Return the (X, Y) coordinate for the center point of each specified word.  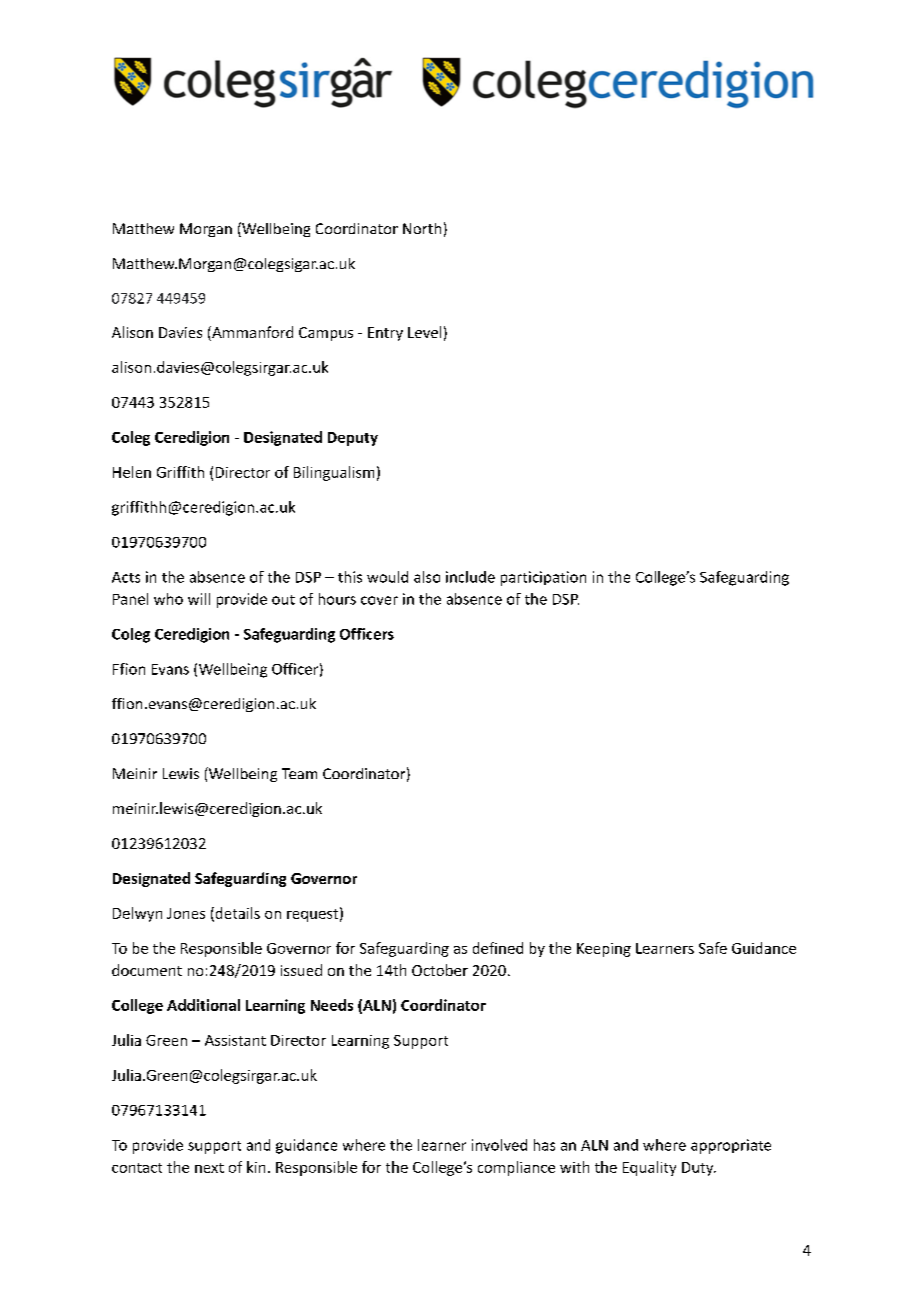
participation (543, 578)
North (422, 228)
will (199, 599)
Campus (326, 334)
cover (379, 600)
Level (424, 332)
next (209, 1168)
